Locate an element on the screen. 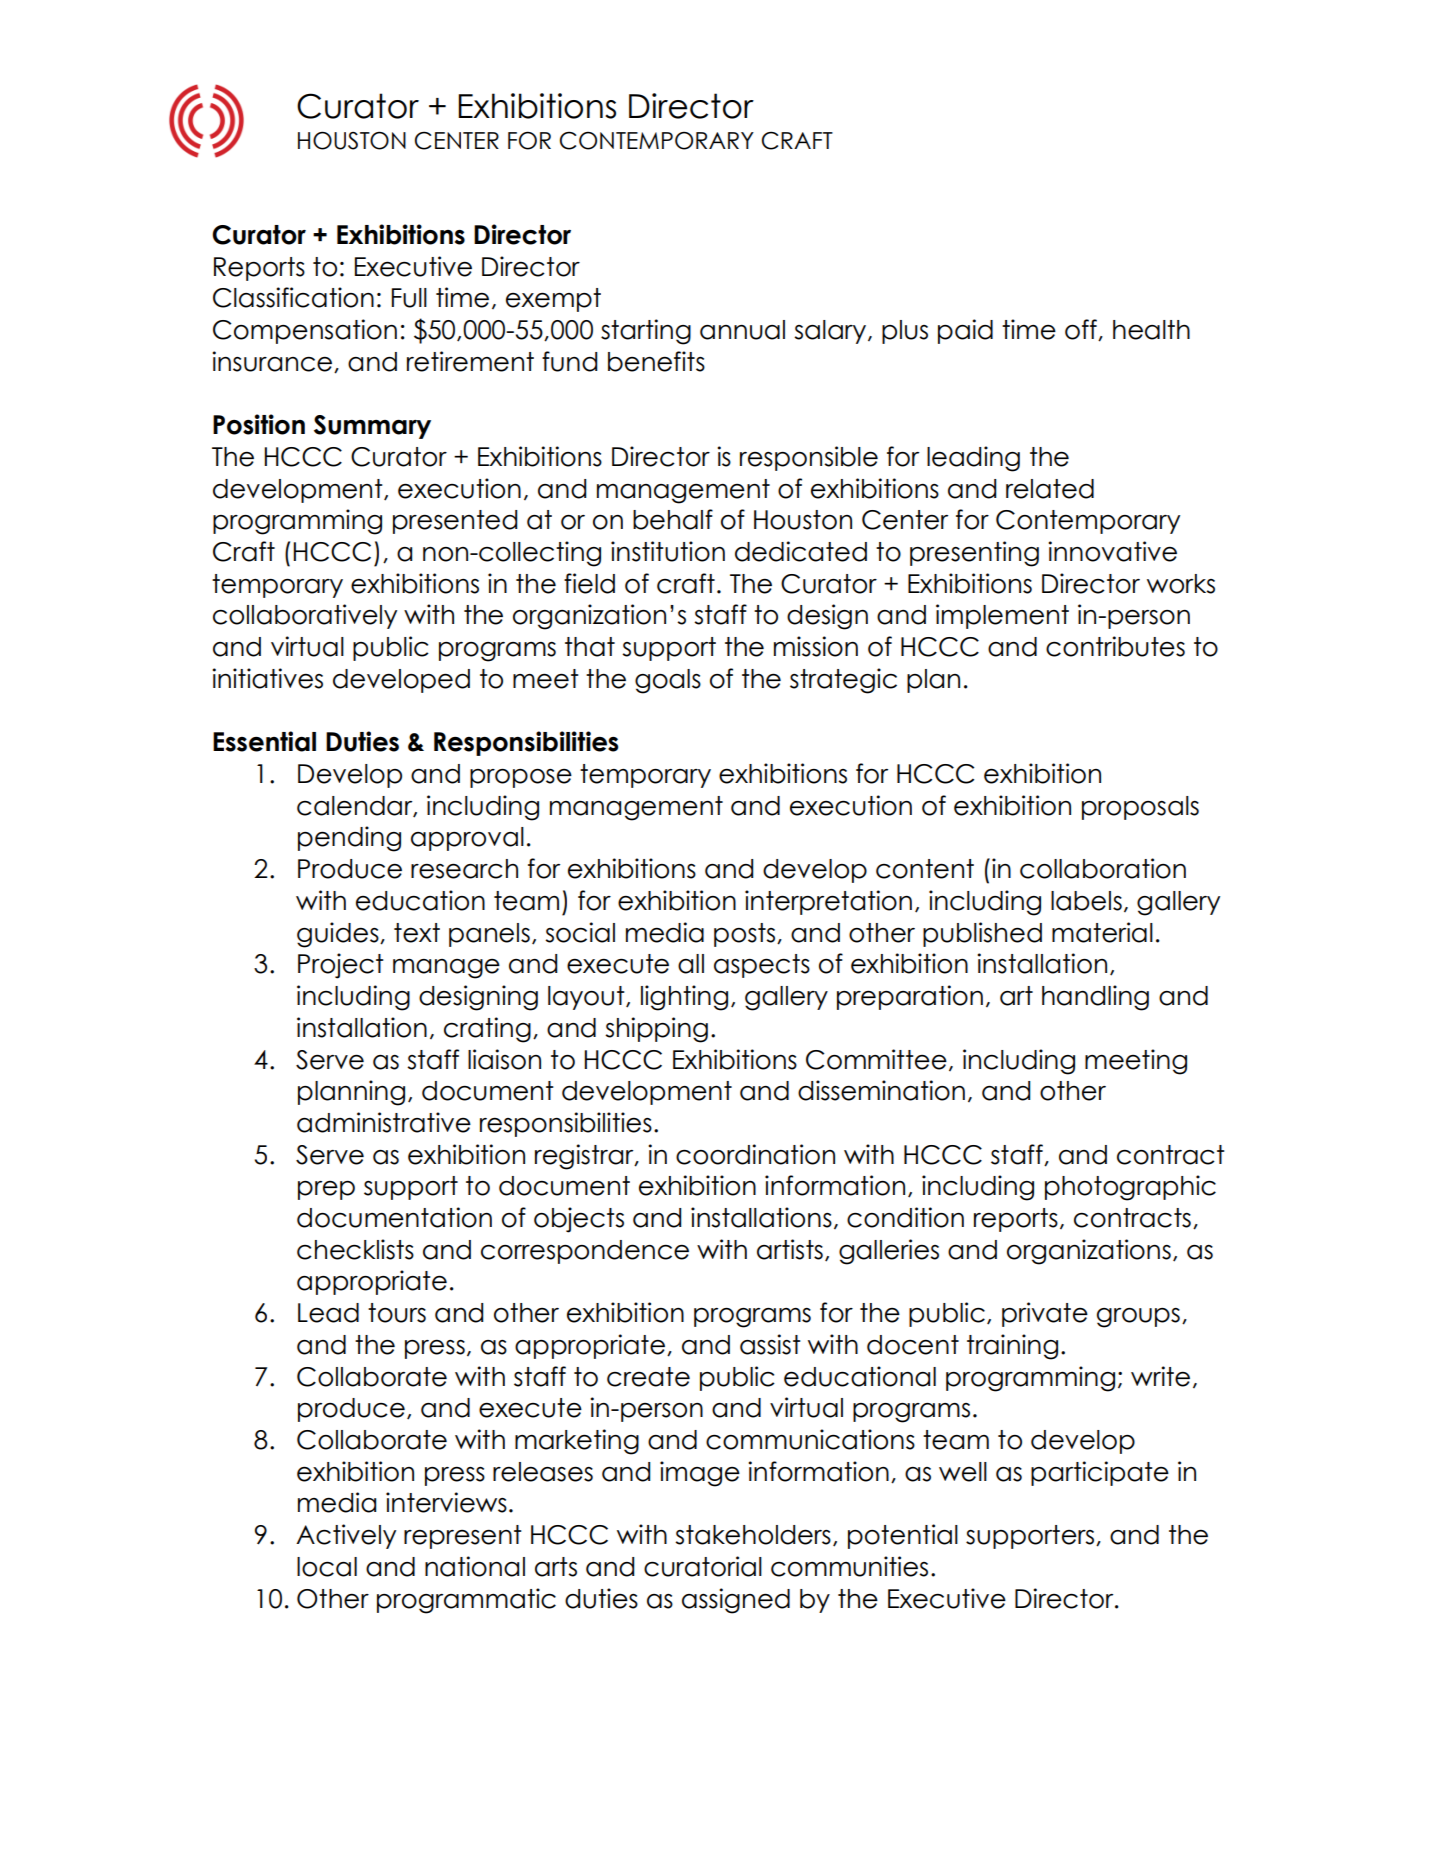 The width and height of the screenshot is (1439, 1862). participate is located at coordinates (1100, 1473).
